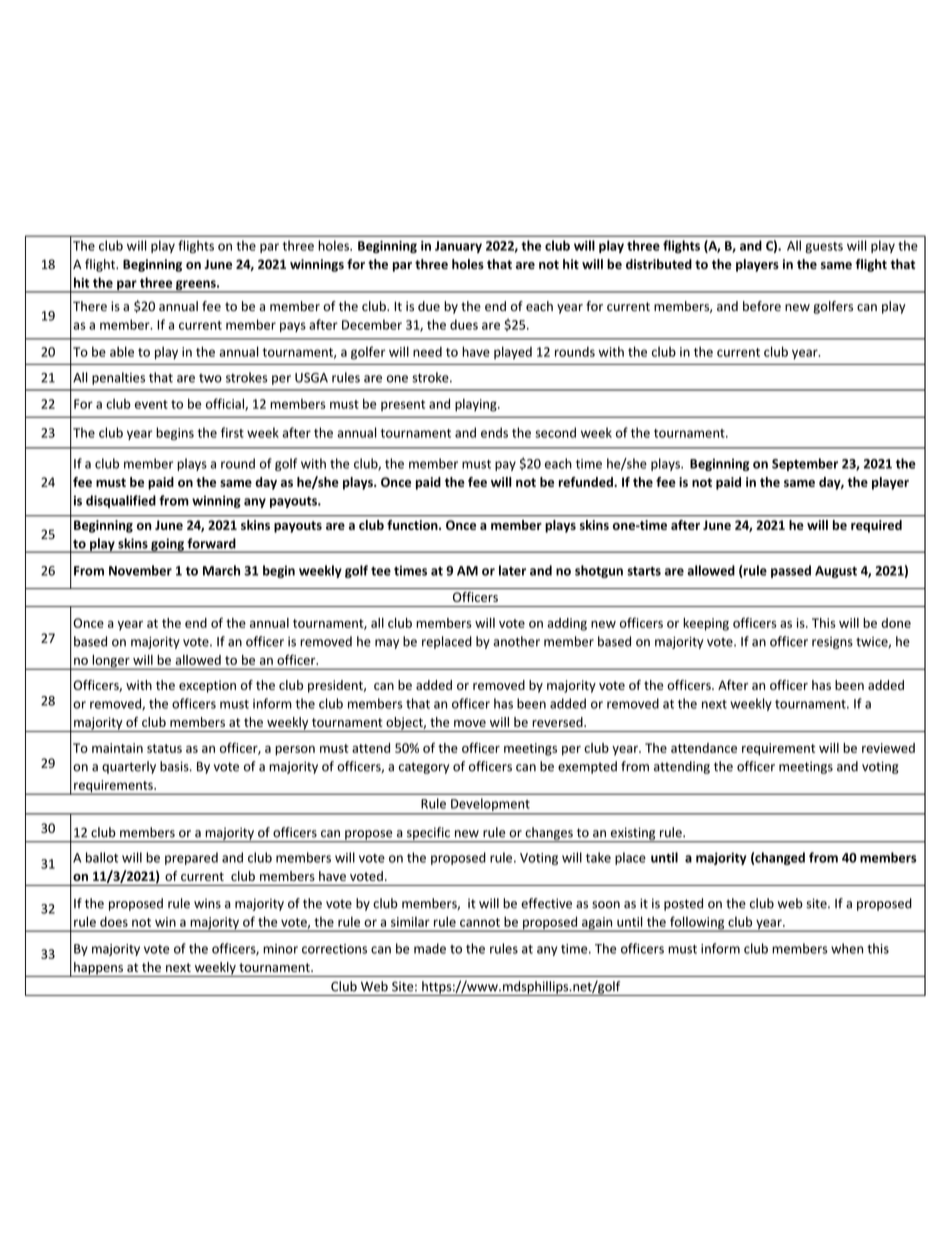 This screenshot has width=952, height=1233. What do you see at coordinates (512, 570) in the screenshot?
I see `later` at bounding box center [512, 570].
